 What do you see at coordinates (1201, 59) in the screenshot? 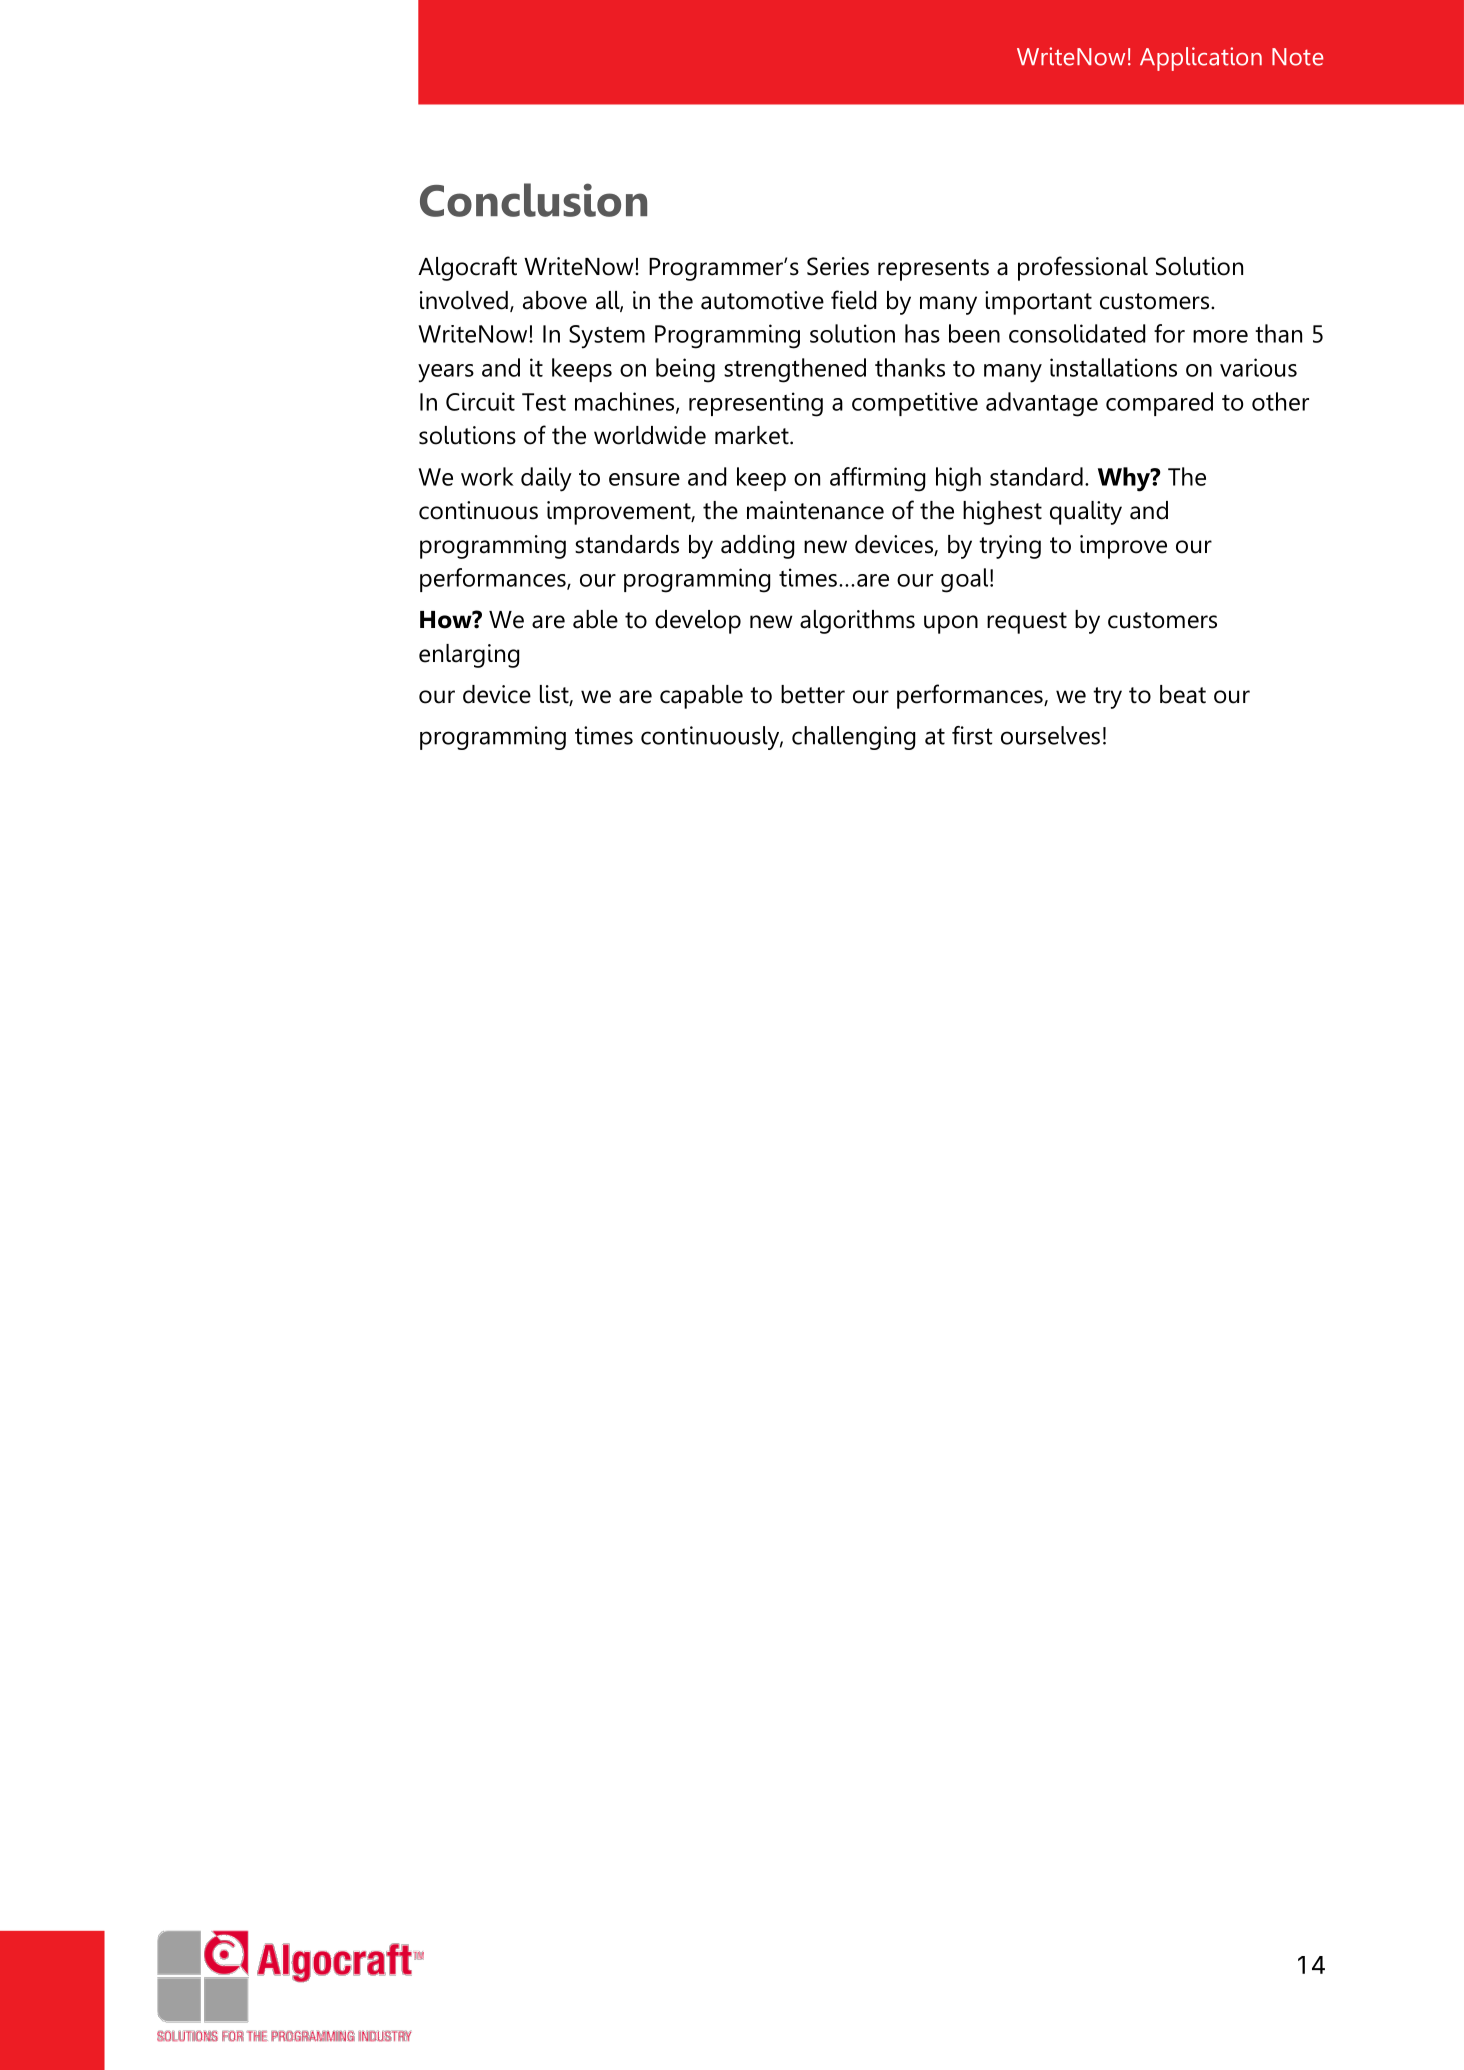
I see `Application` at bounding box center [1201, 59].
